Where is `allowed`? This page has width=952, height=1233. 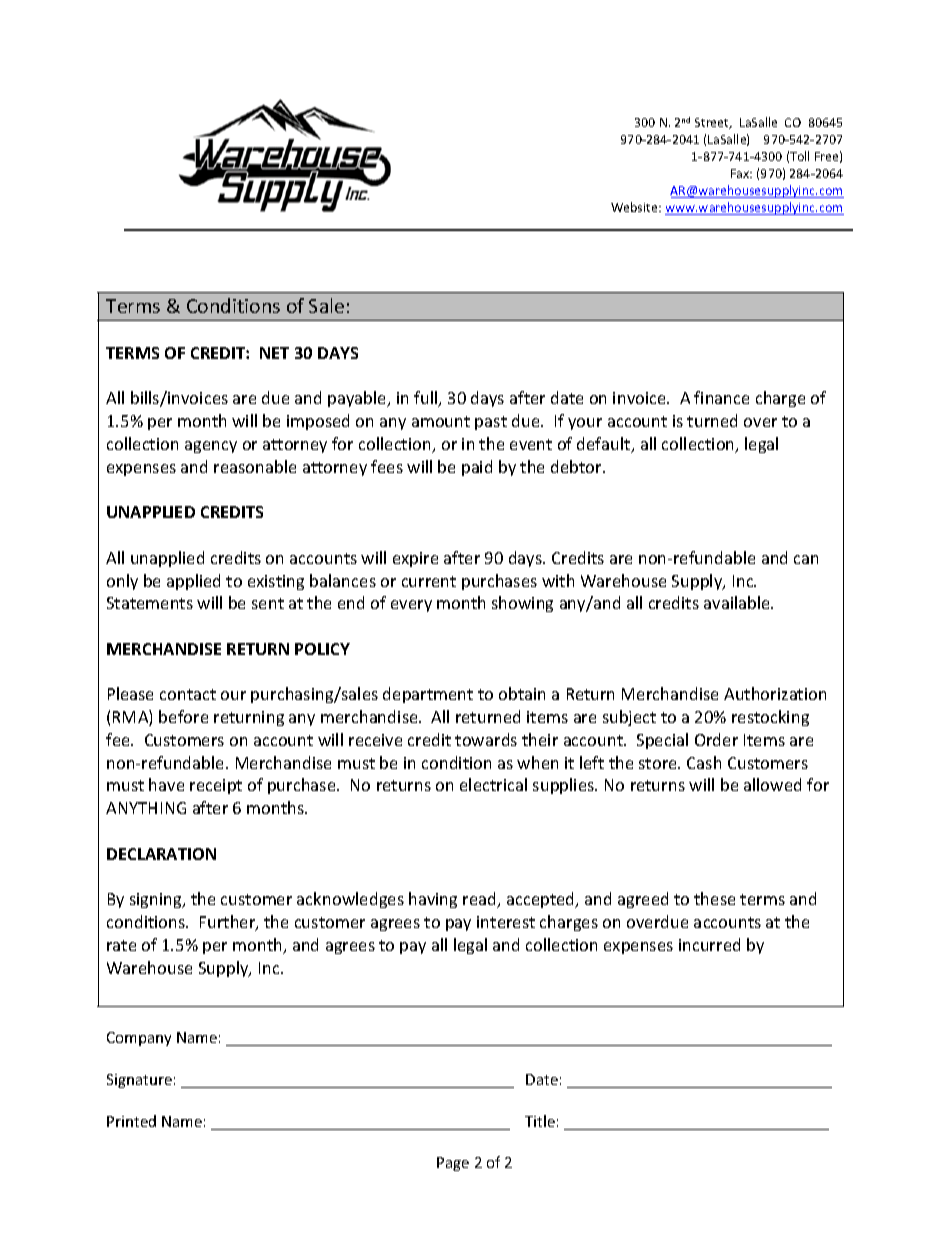 allowed is located at coordinates (772, 784).
